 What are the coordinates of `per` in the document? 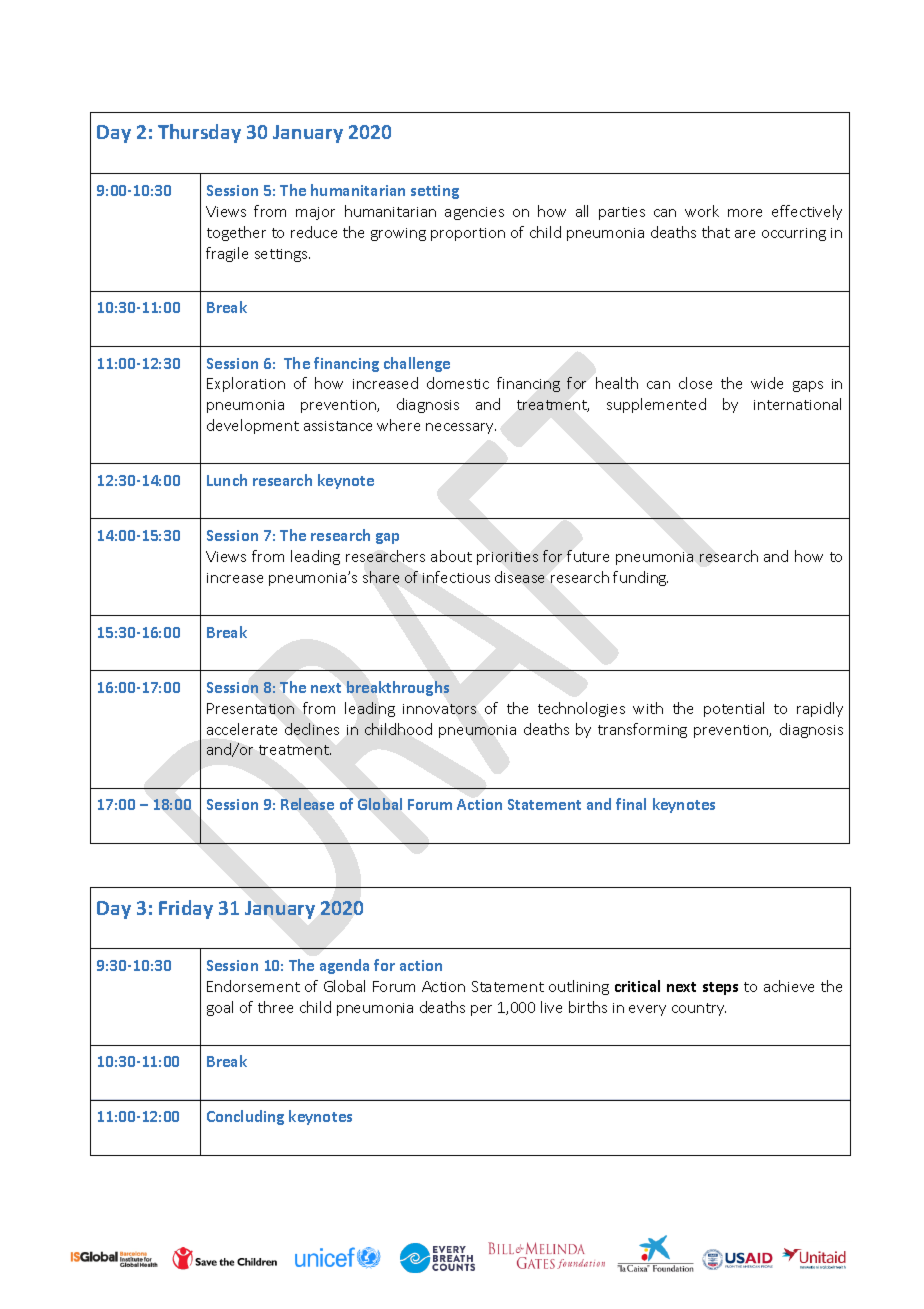 It's located at (481, 1010).
